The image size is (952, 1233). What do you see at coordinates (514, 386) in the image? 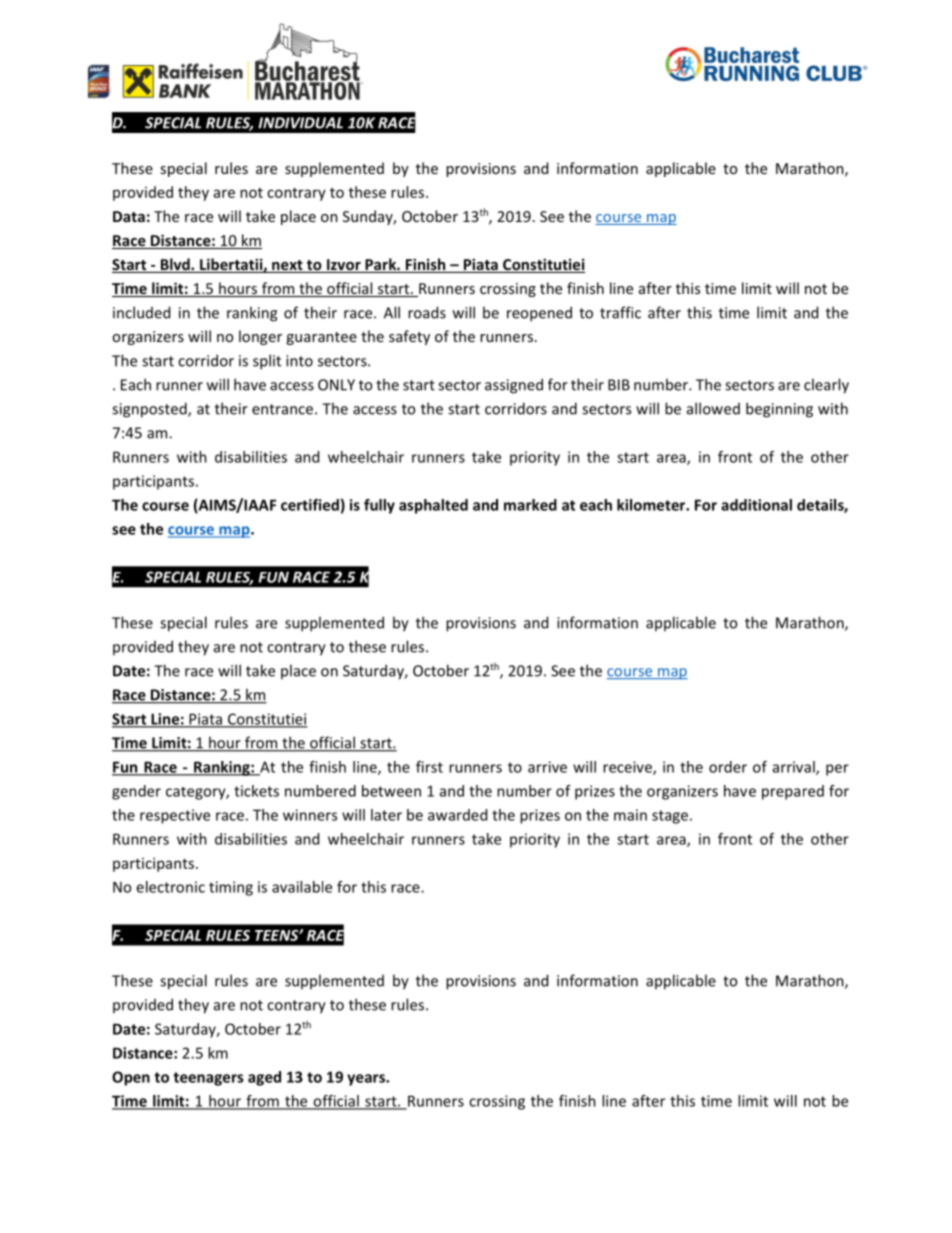
I see `assigned` at bounding box center [514, 386].
